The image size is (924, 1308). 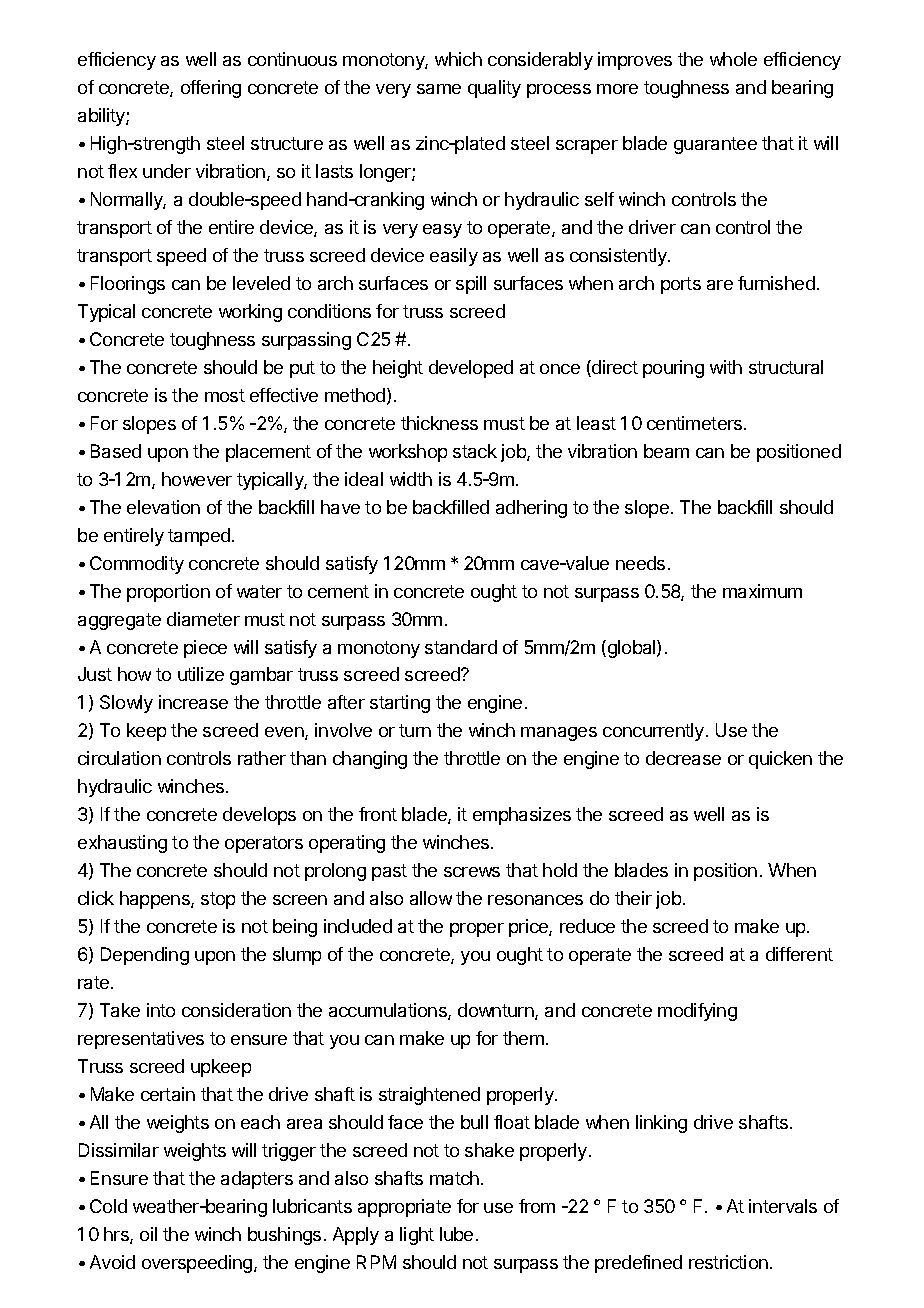 What do you see at coordinates (456, 1234) in the screenshot?
I see `lube` at bounding box center [456, 1234].
